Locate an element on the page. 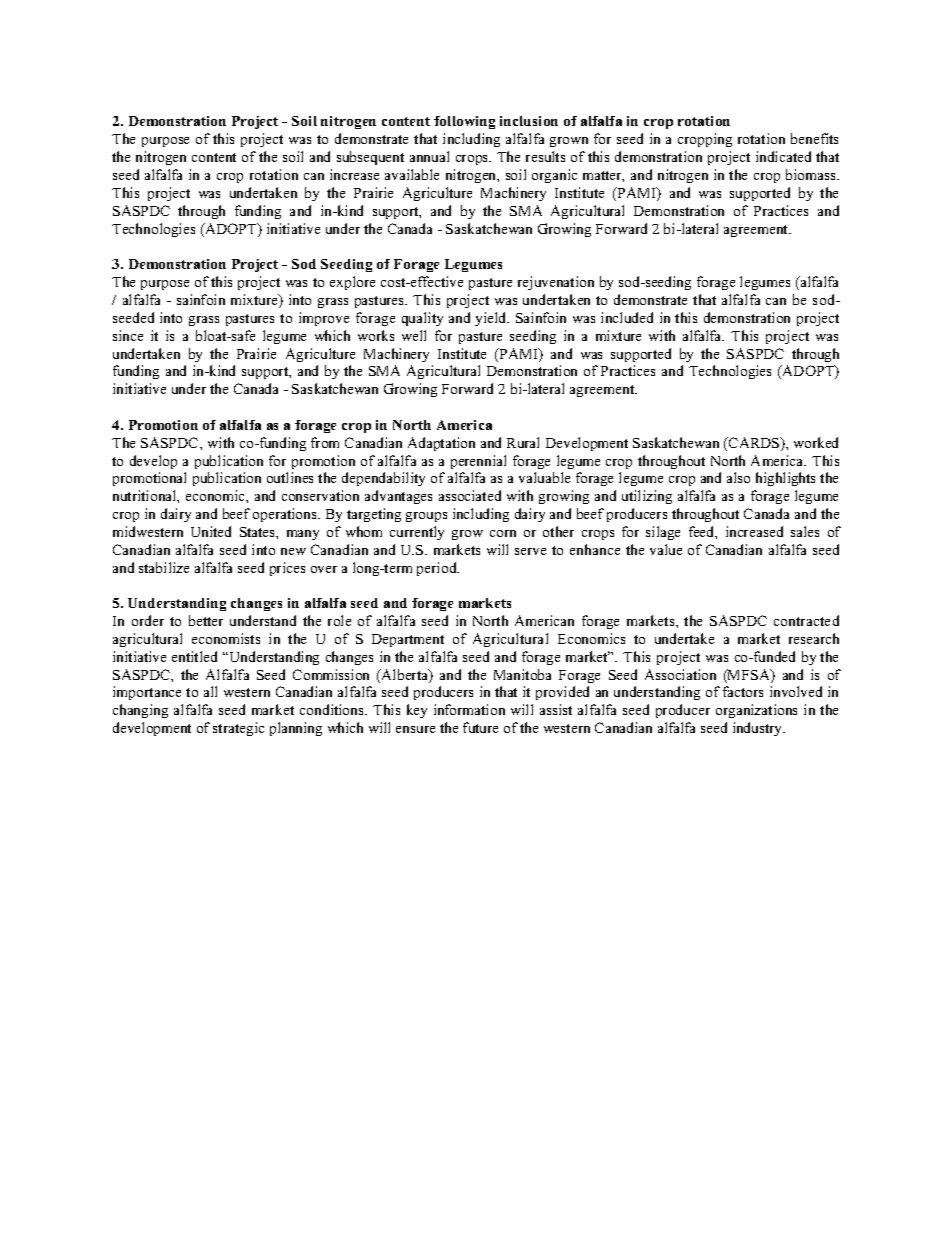  organizations is located at coordinates (756, 711).
